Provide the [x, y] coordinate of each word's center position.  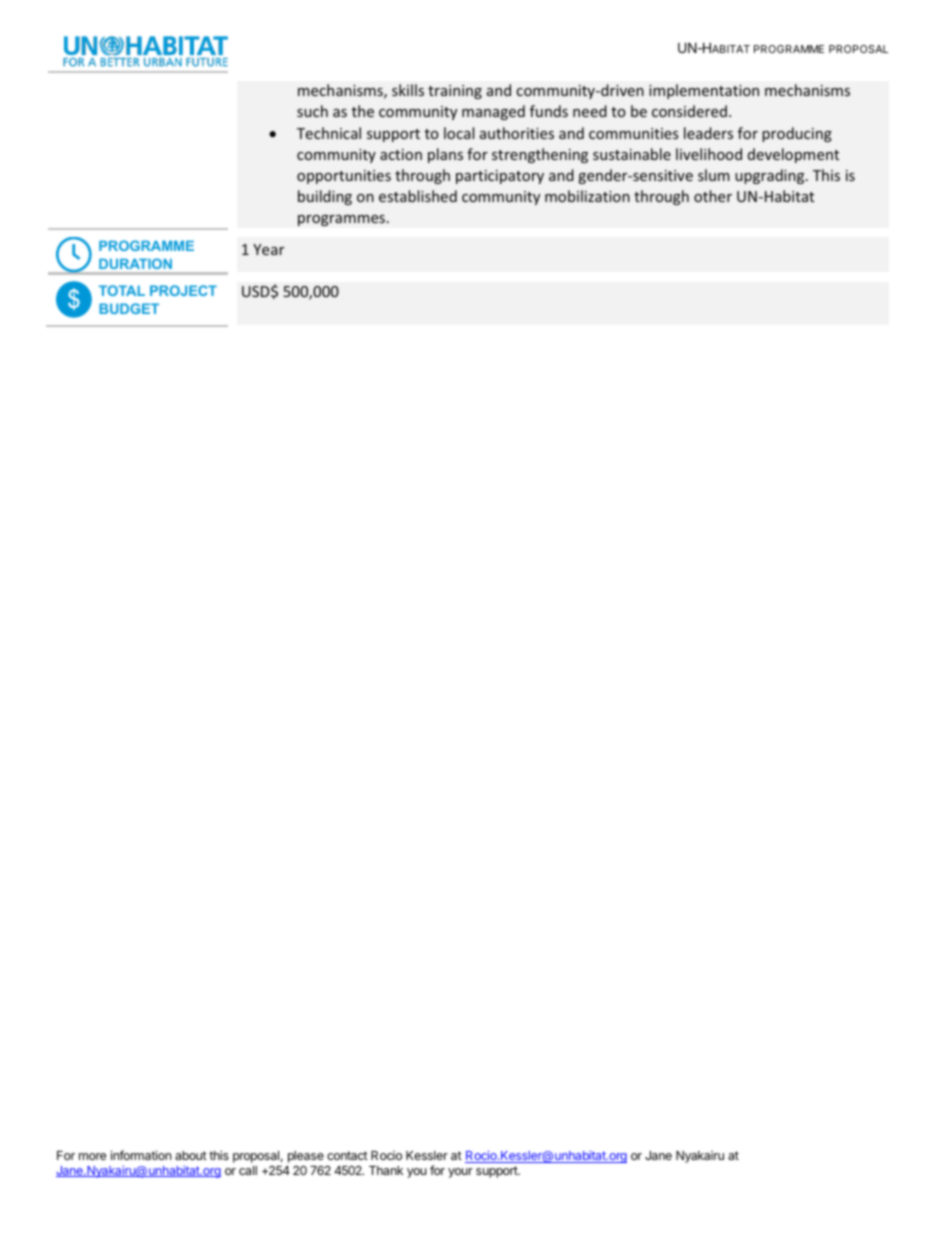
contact [347, 1155]
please [306, 1157]
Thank [386, 1170]
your [460, 1173]
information [141, 1155]
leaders [708, 133]
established [418, 196]
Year [268, 249]
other [713, 196]
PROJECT [183, 290]
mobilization [587, 196]
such [312, 111]
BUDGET [129, 308]
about [191, 1155]
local [459, 133]
